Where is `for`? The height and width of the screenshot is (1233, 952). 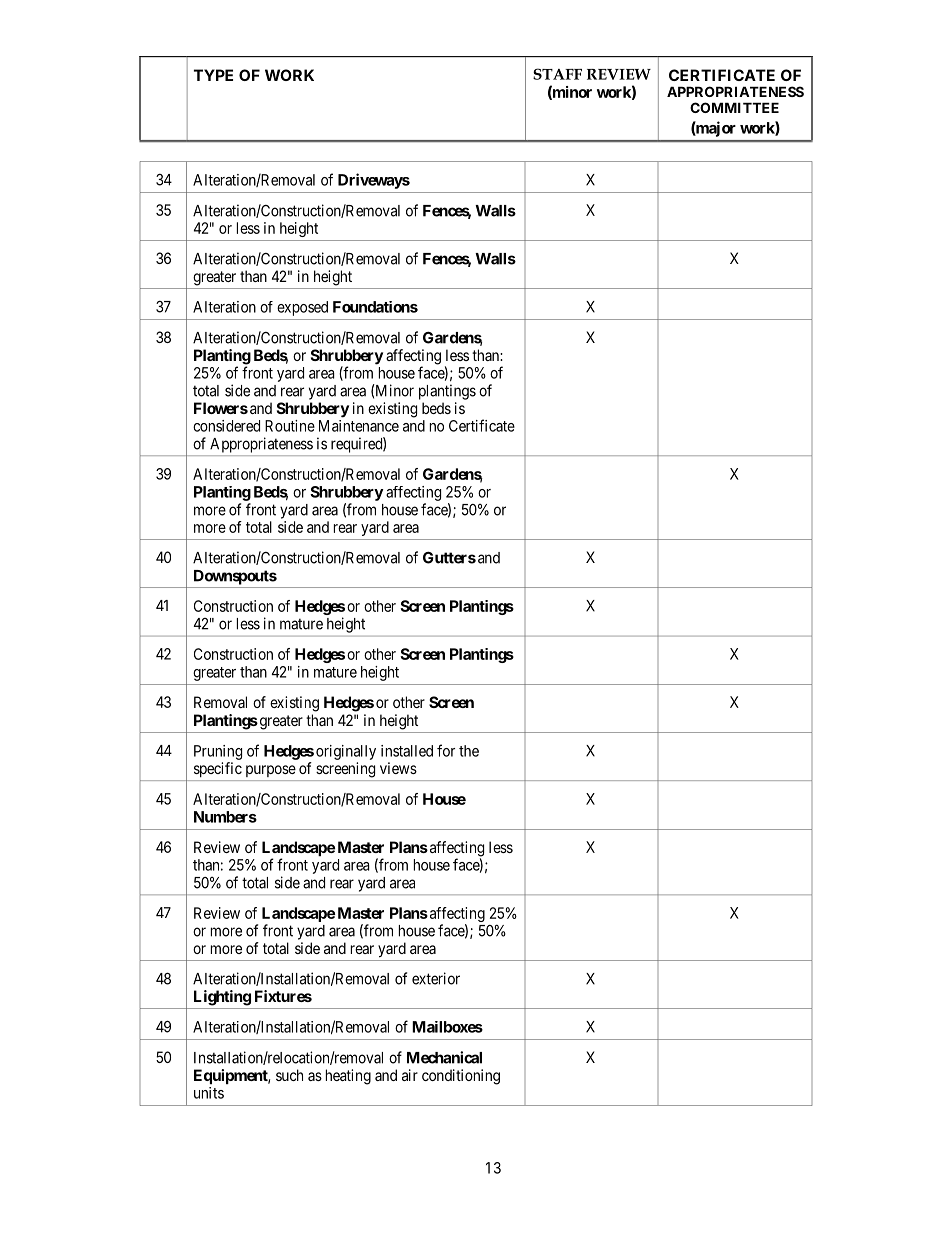
for is located at coordinates (446, 750).
